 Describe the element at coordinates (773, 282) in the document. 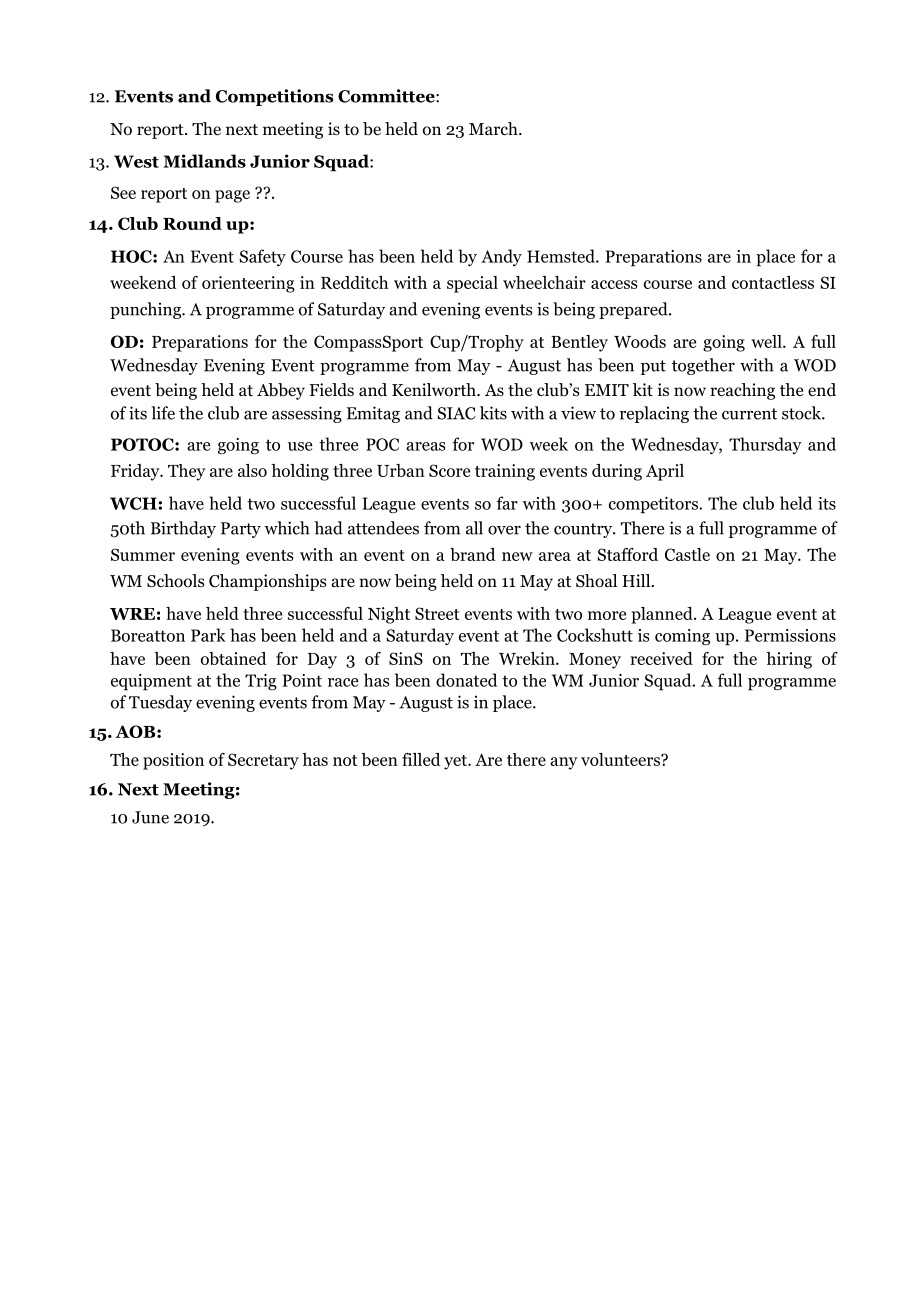

I see `contactless` at that location.
